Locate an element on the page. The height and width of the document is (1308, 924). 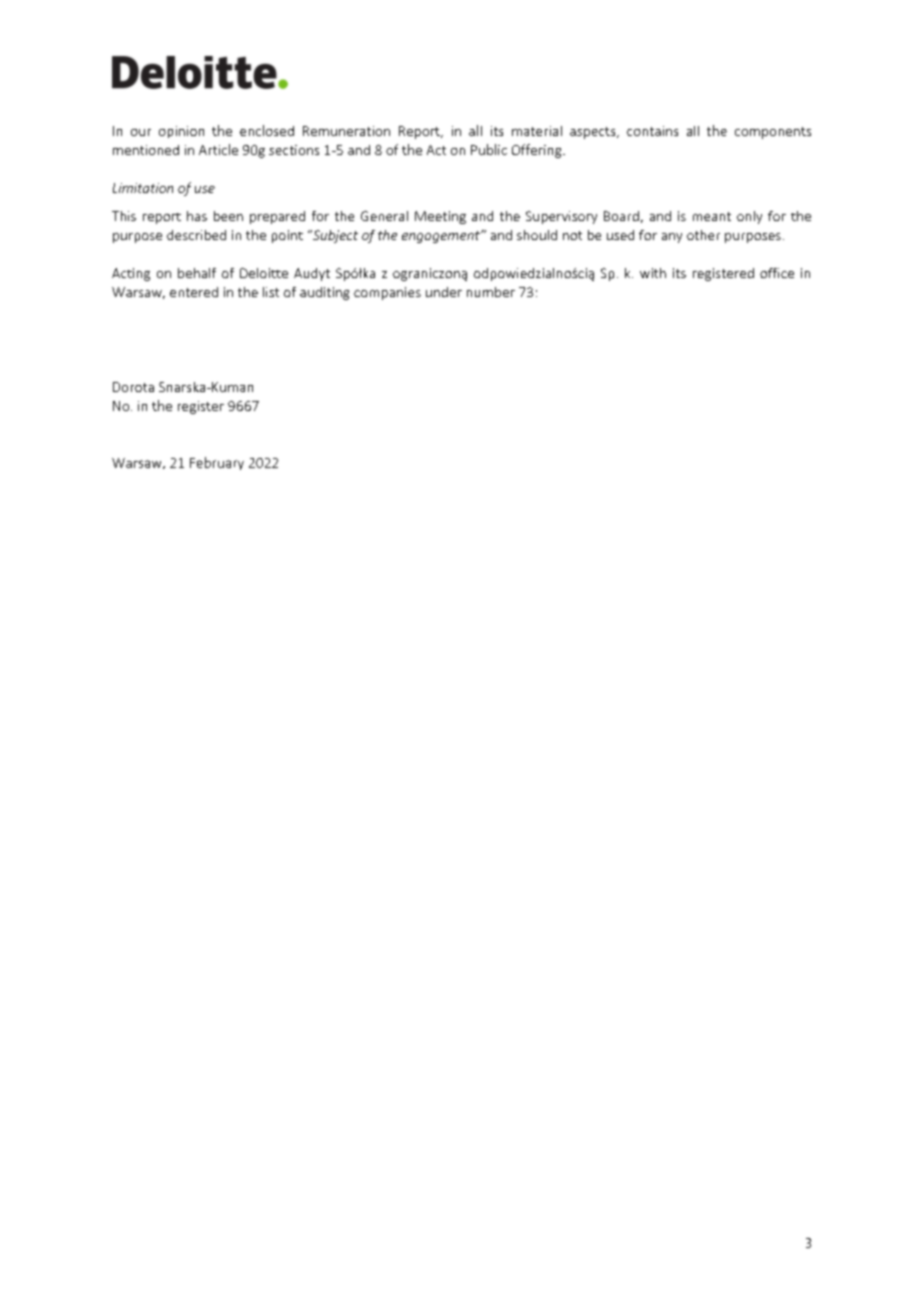
number is located at coordinates (491, 292).
